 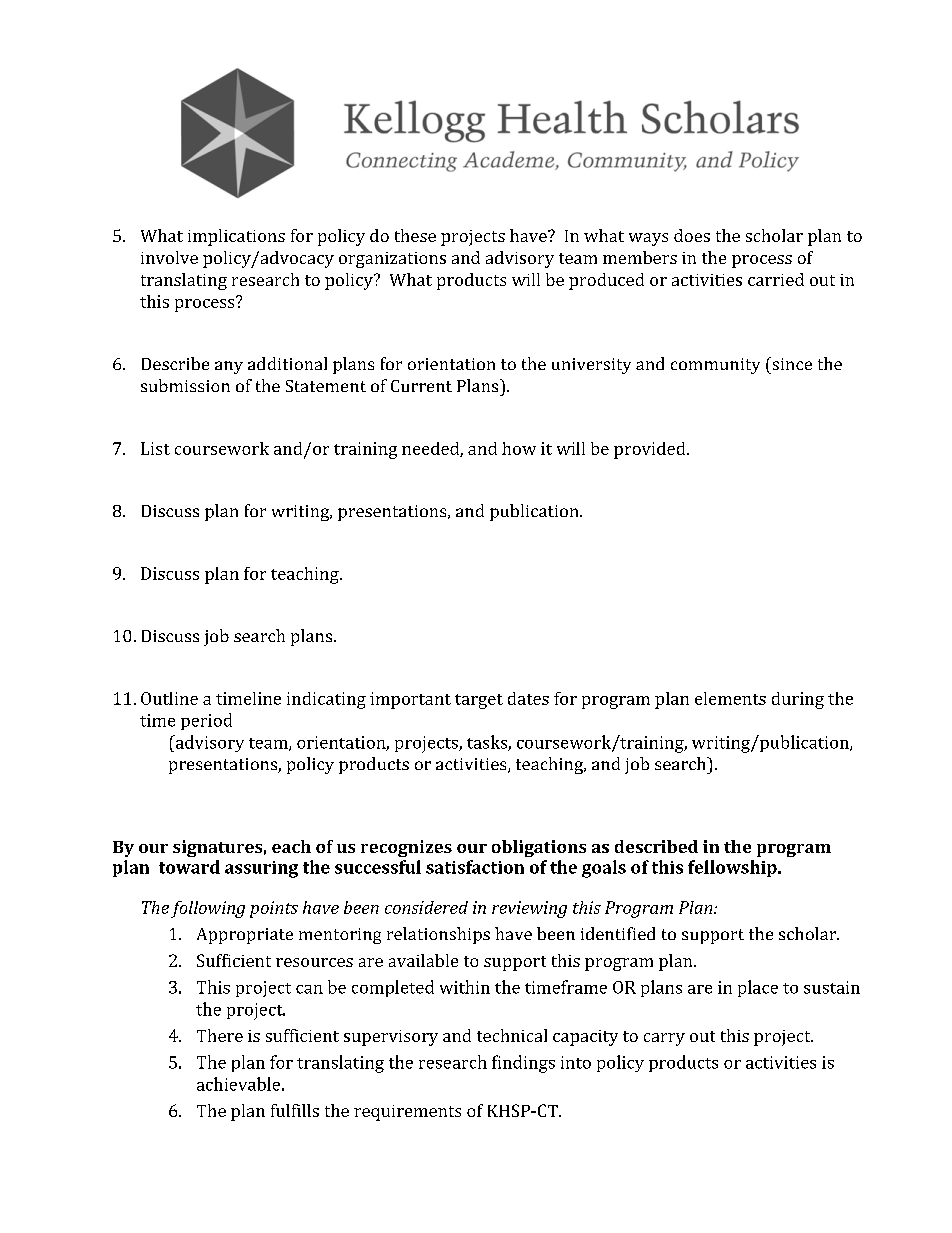 I want to click on findings, so click(x=523, y=1064).
